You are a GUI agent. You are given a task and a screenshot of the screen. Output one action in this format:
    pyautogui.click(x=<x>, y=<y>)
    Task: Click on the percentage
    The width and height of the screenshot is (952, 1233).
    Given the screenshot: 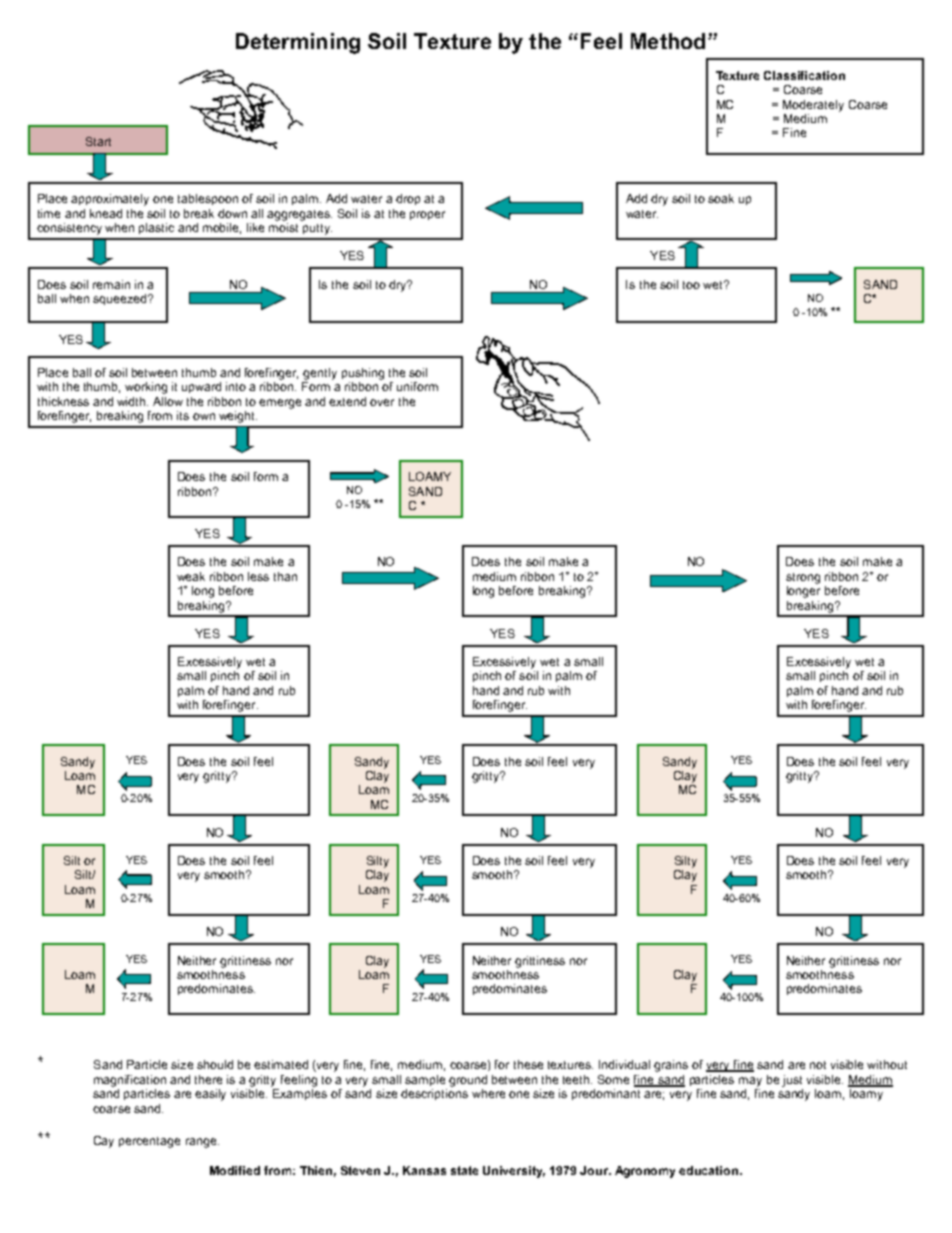 What is the action you would take?
    pyautogui.click(x=149, y=1142)
